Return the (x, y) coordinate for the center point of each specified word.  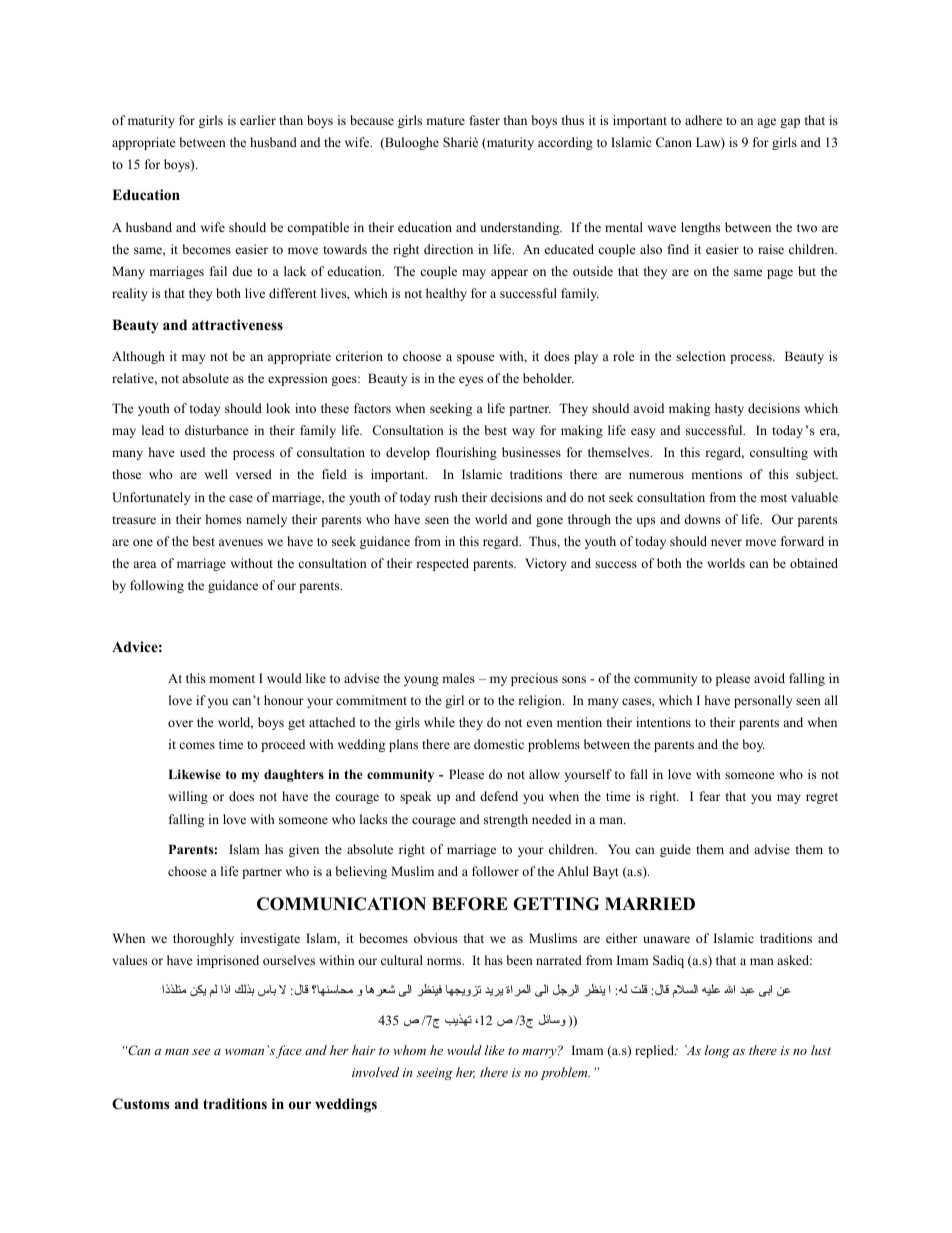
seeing (434, 1074)
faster (485, 120)
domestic (499, 744)
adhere (703, 120)
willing (188, 797)
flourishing (466, 453)
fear (710, 796)
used (192, 452)
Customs (140, 1104)
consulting (779, 453)
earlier (258, 120)
